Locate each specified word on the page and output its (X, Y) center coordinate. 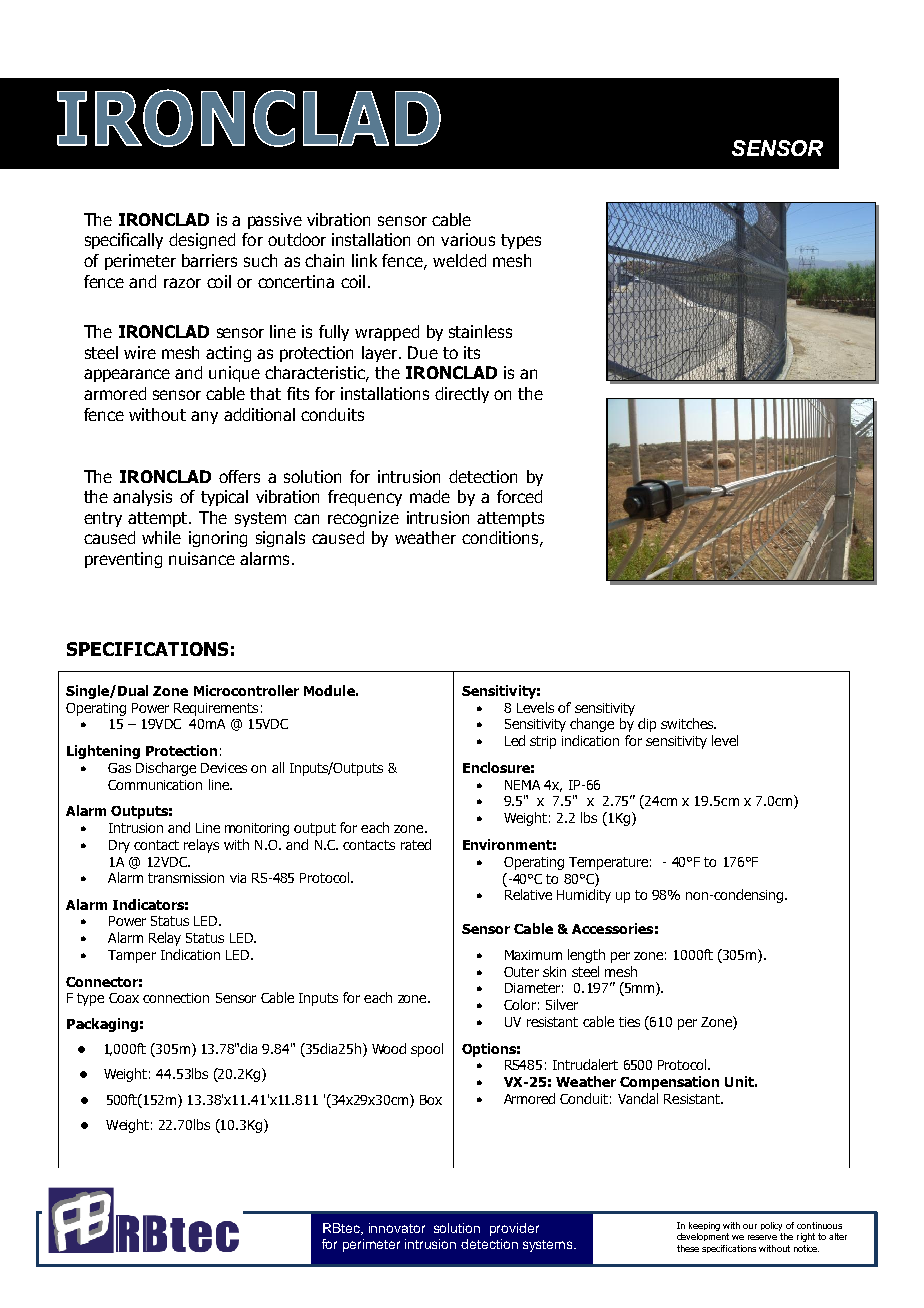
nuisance (202, 558)
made (430, 496)
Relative (528, 894)
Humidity (584, 896)
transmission (186, 878)
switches (688, 723)
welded (459, 260)
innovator (397, 1228)
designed (202, 241)
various (468, 239)
